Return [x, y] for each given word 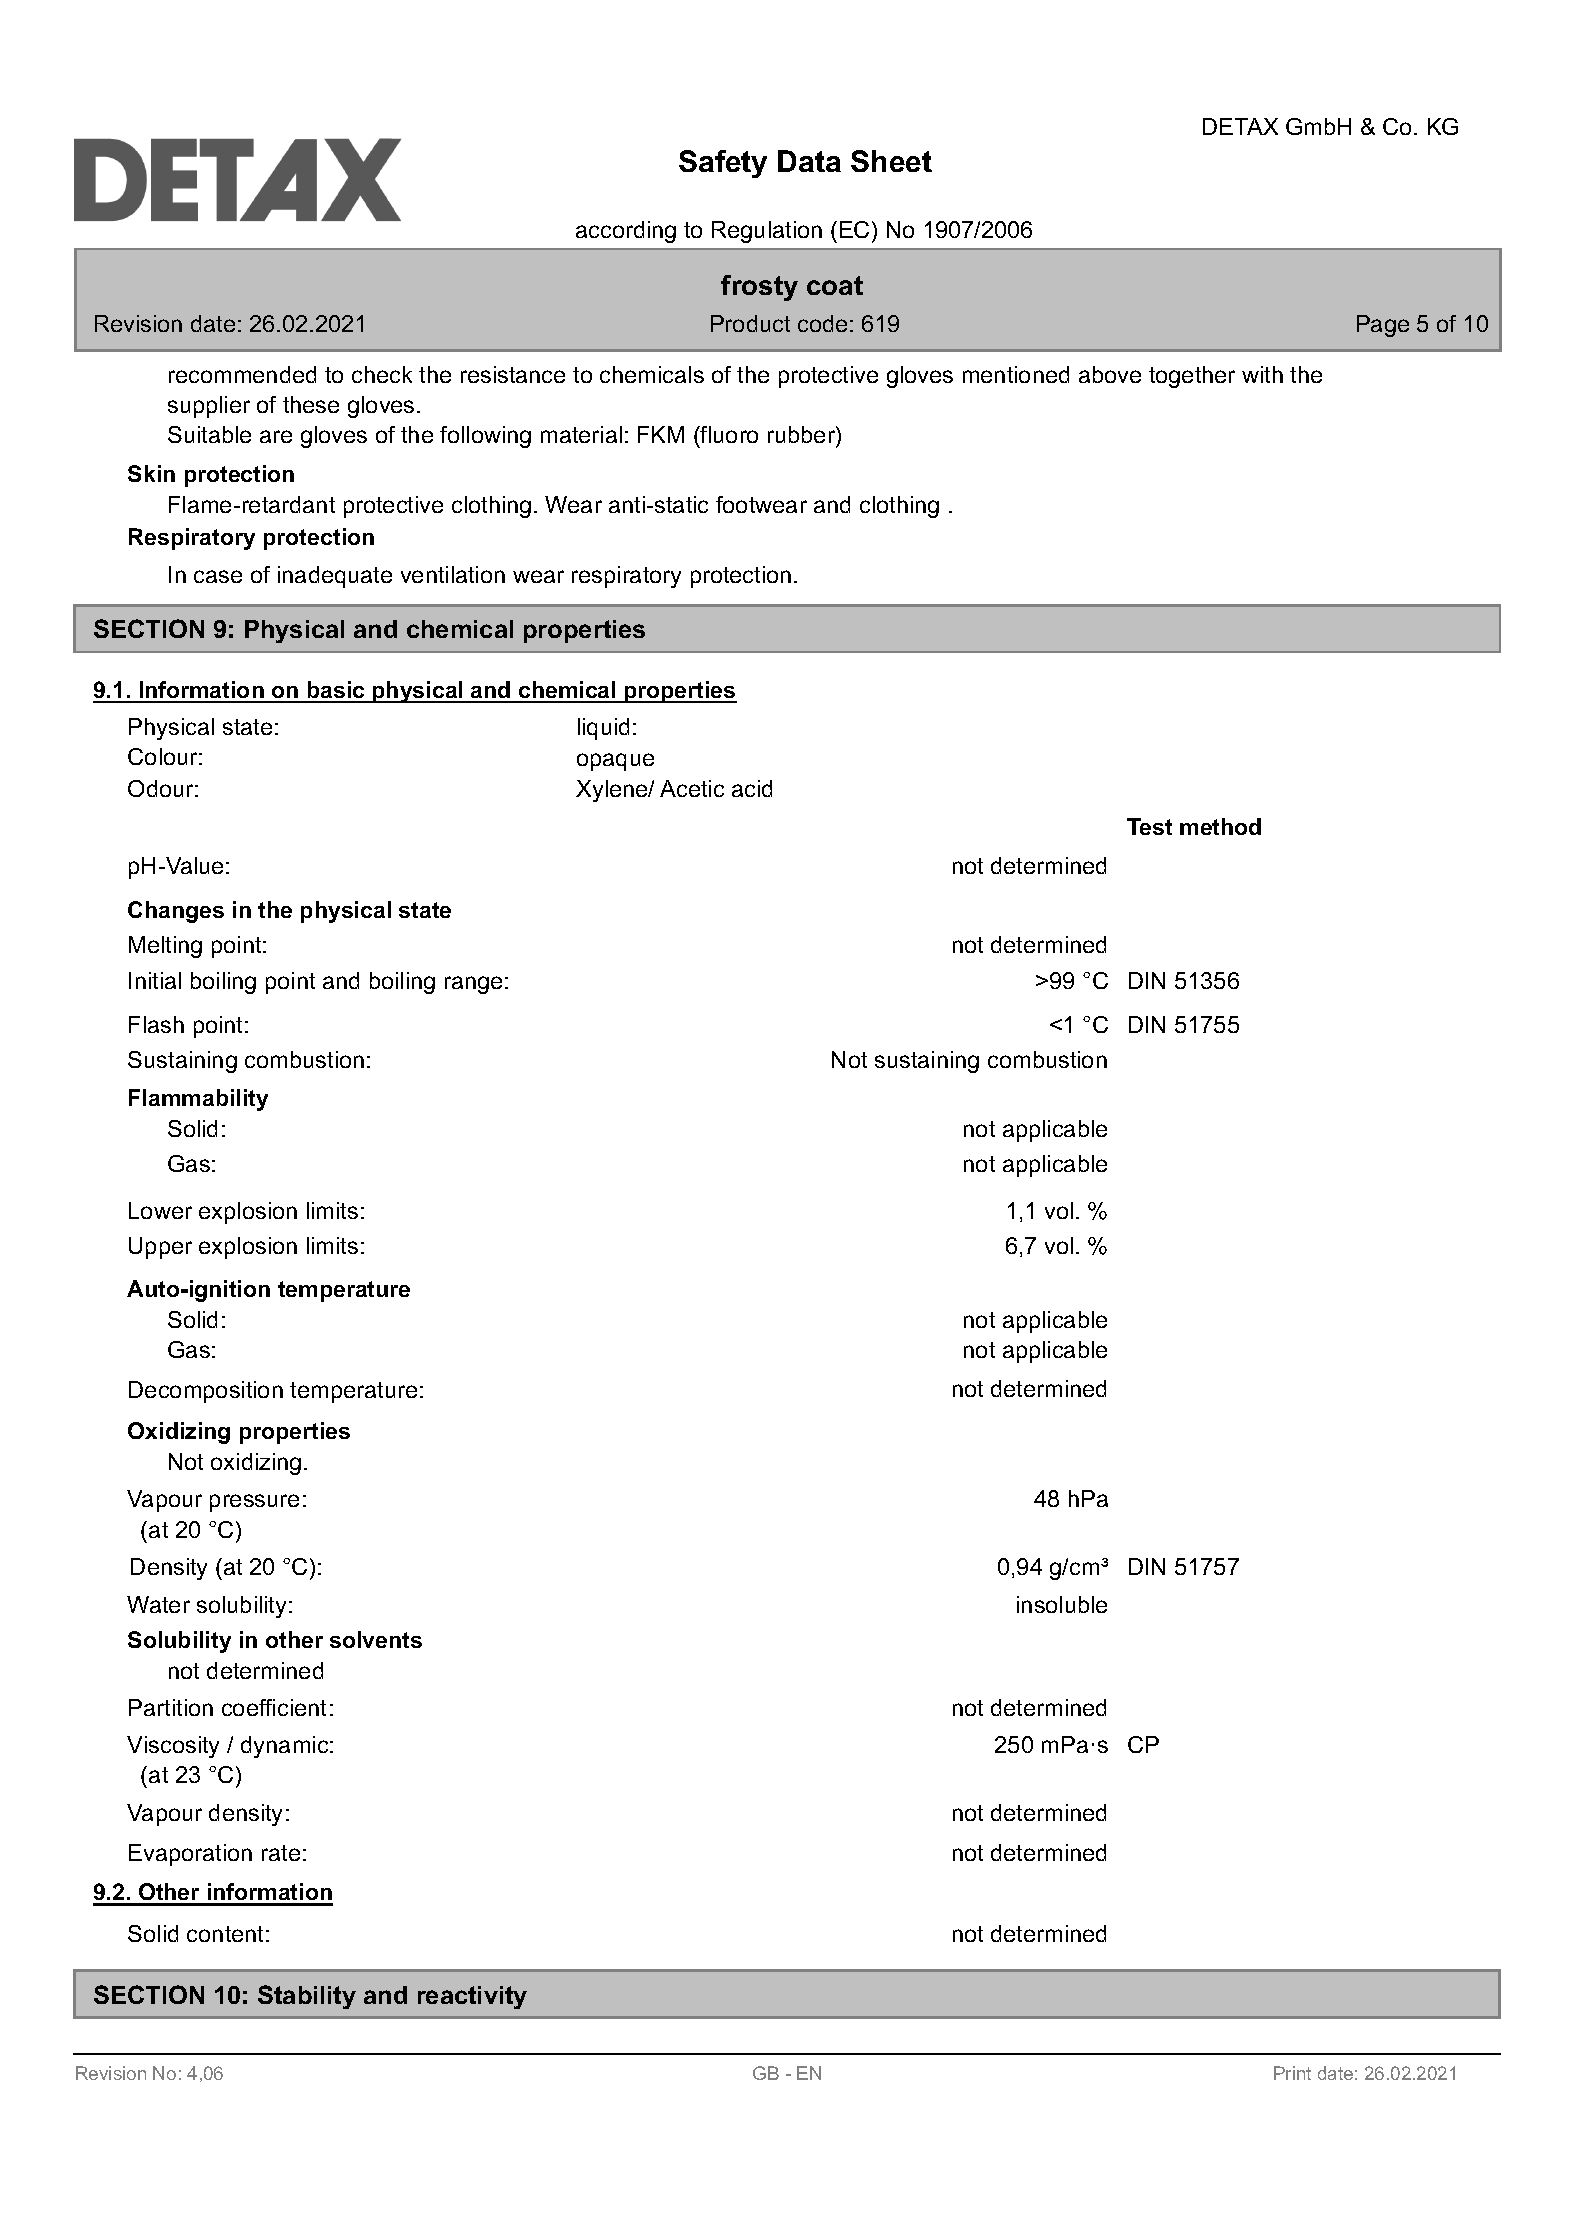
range [473, 985]
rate [281, 1853]
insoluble [1062, 1604]
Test [1149, 826]
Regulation [767, 232]
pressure [254, 1503]
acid [752, 788]
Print [1292, 2073]
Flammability [198, 1100]
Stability [307, 1997]
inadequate [335, 577]
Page [1383, 326]
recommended [242, 374]
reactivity [472, 1997]
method [1220, 826]
